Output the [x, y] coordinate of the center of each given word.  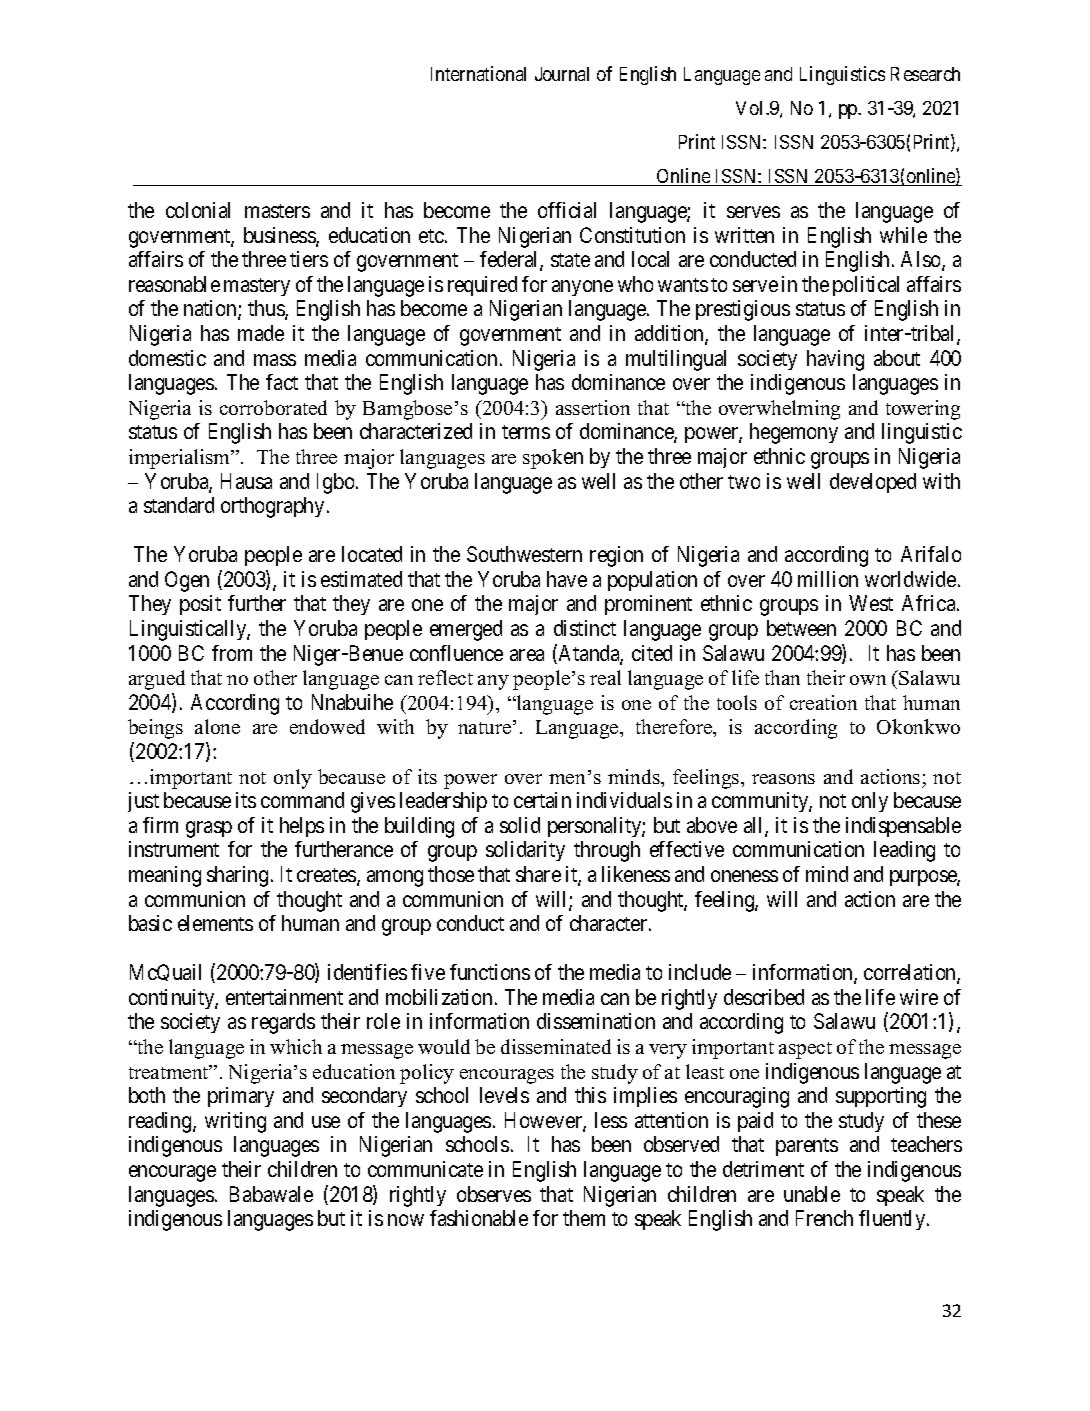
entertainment [284, 997]
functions [490, 972]
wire [919, 997]
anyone [582, 288]
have [567, 579]
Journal [562, 74]
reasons [783, 779]
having [835, 360]
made [261, 333]
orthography [272, 507]
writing [235, 1122]
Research [925, 74]
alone [217, 726]
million [828, 579]
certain [542, 800]
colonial [198, 210]
